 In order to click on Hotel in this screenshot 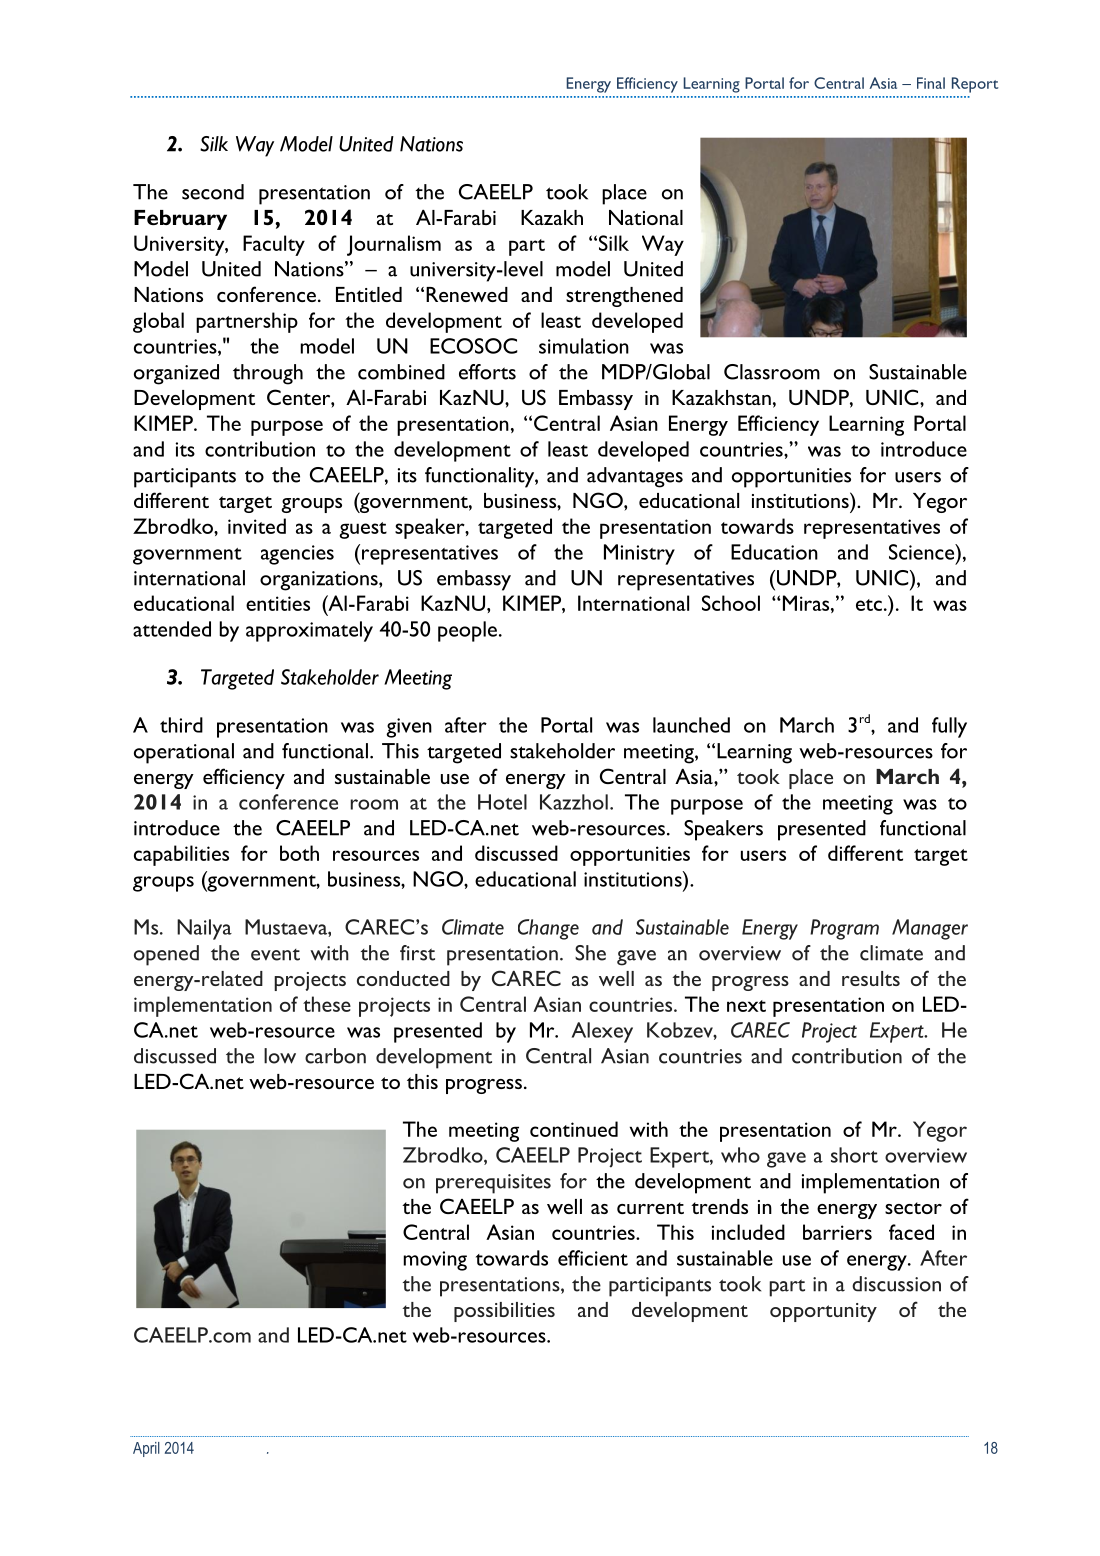, I will do `click(502, 802)`.
